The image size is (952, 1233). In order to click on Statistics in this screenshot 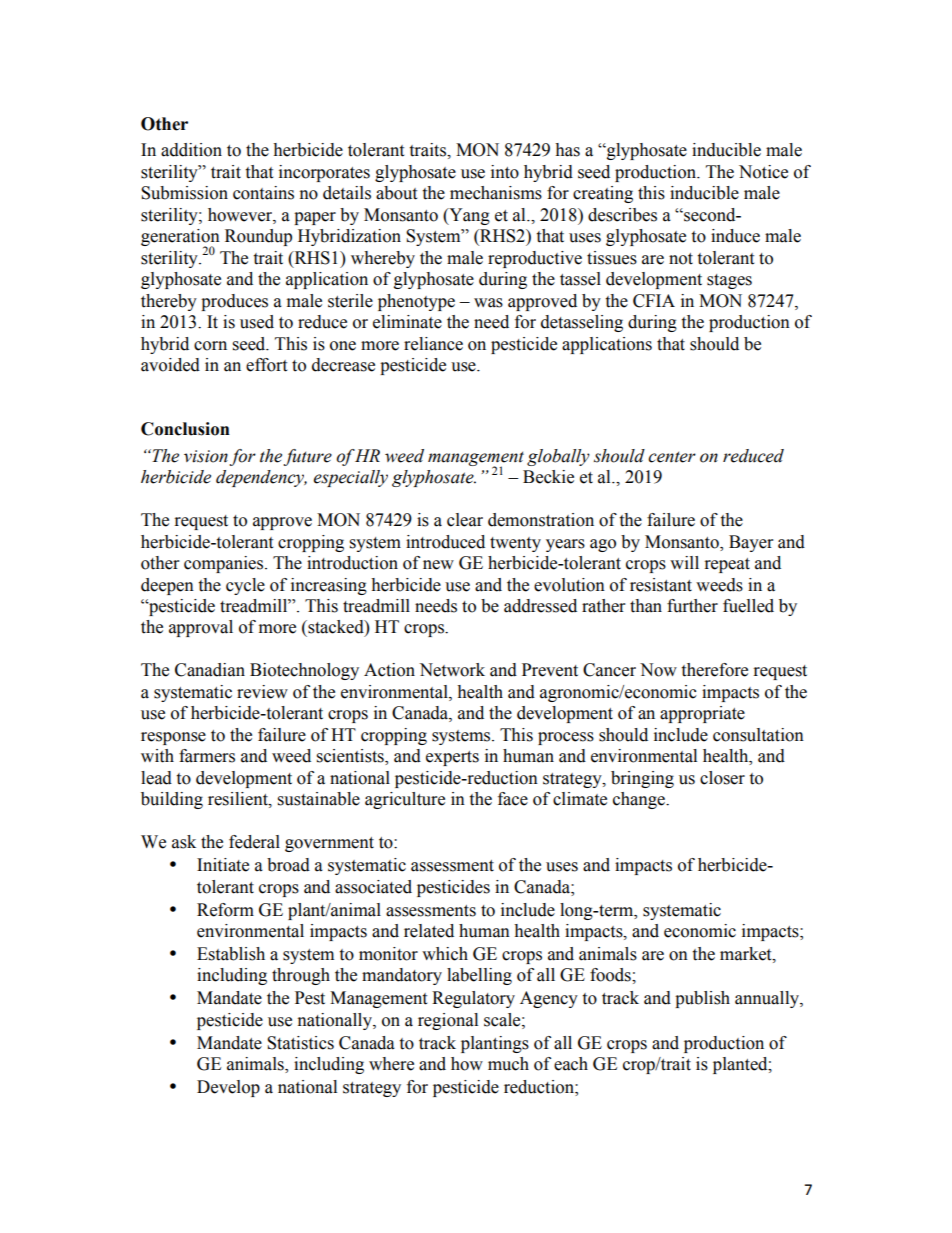, I will do `click(300, 1043)`.
